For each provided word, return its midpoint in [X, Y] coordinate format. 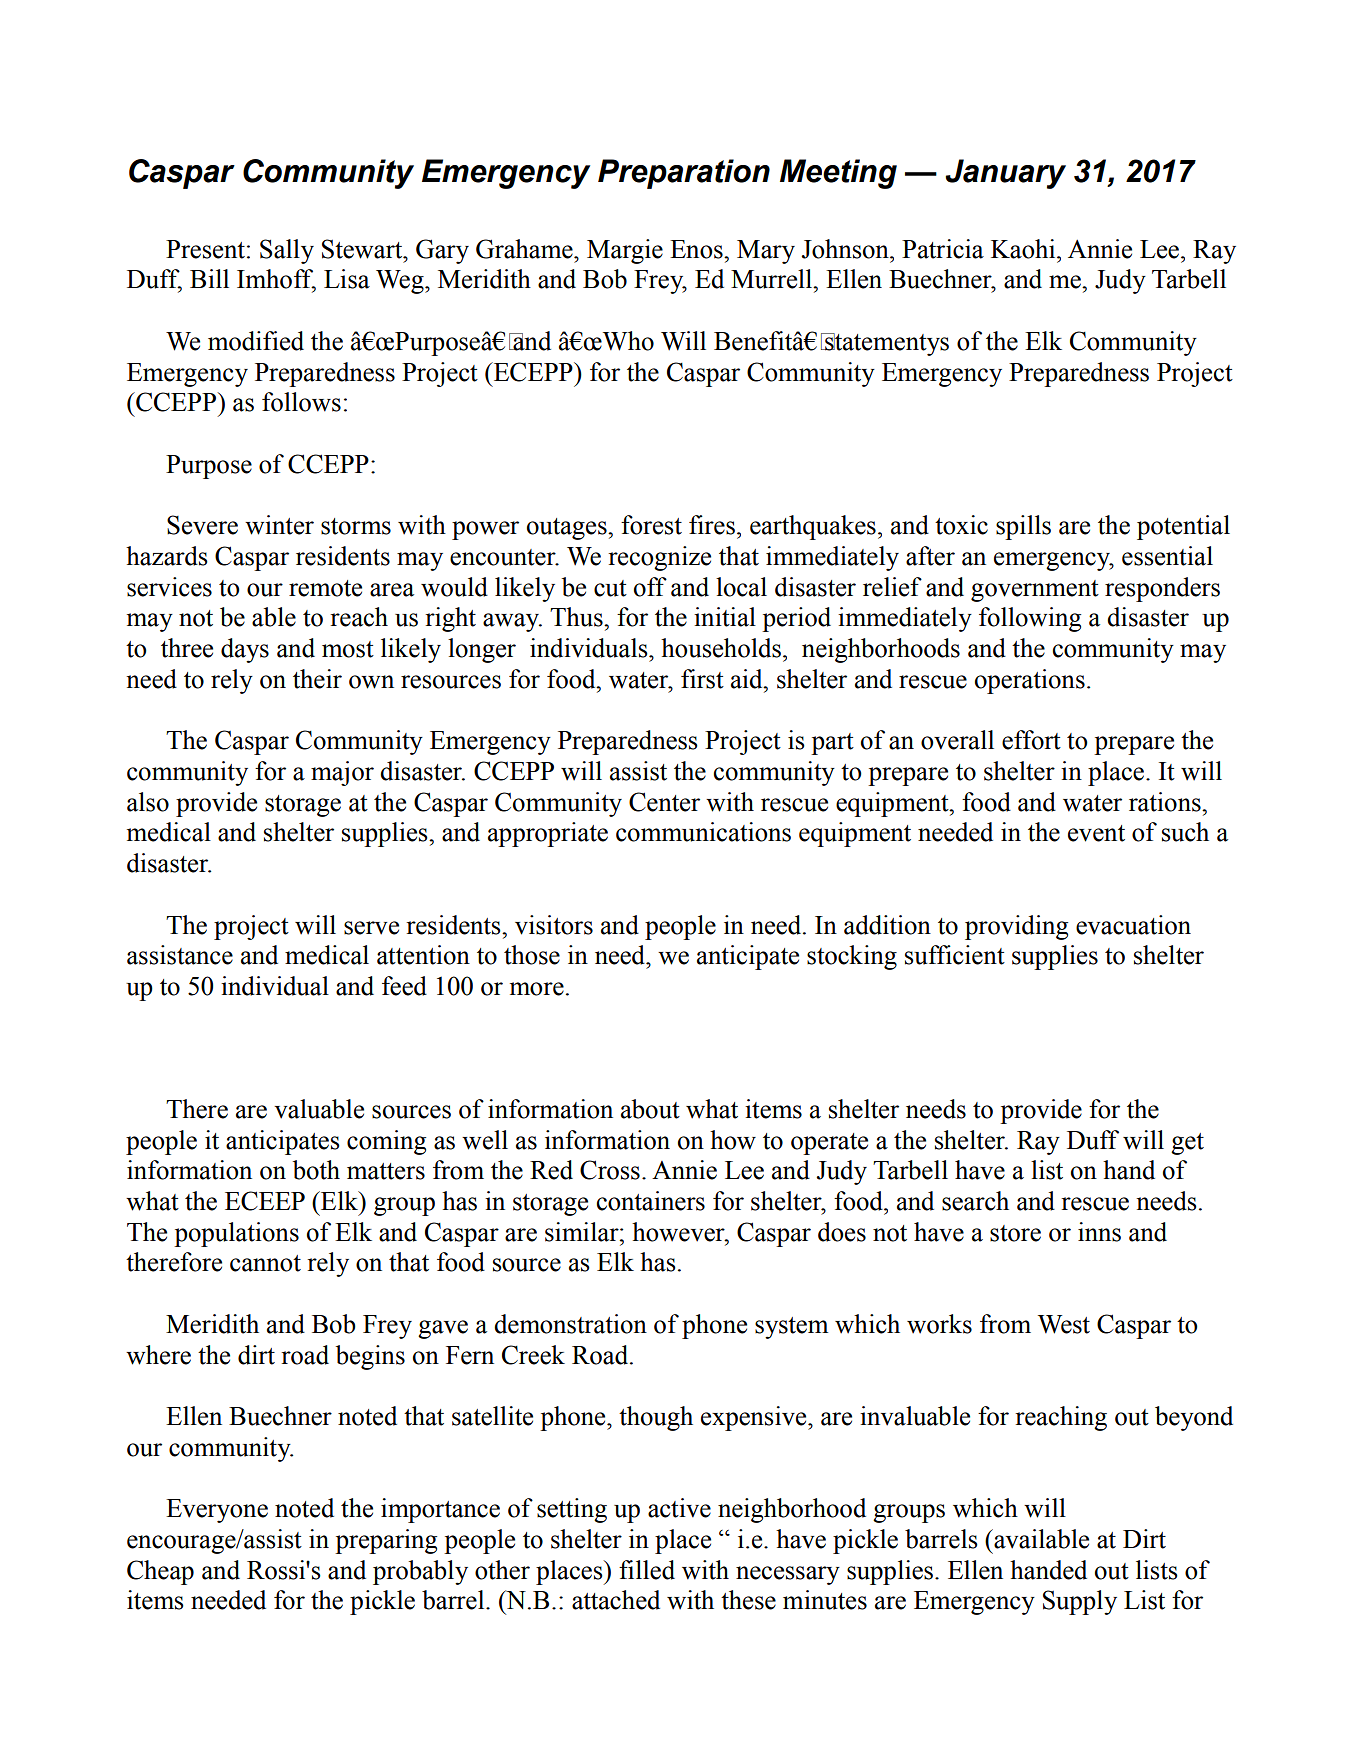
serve [371, 928]
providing [1016, 927]
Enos [697, 249]
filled [647, 1570]
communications [703, 832]
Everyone [217, 1511]
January [1005, 174]
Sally [287, 251]
